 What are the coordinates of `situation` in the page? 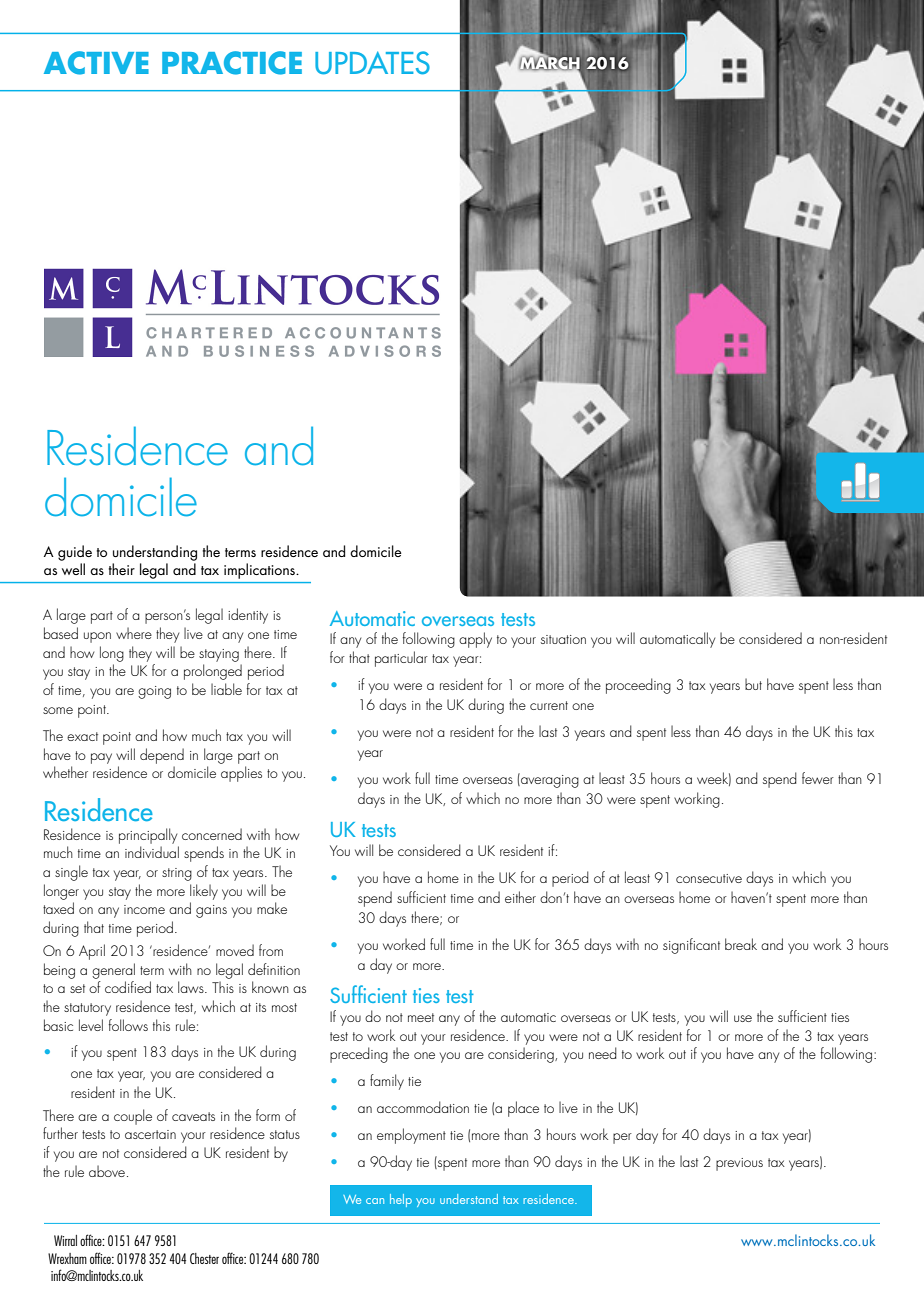 It's located at (563, 639).
